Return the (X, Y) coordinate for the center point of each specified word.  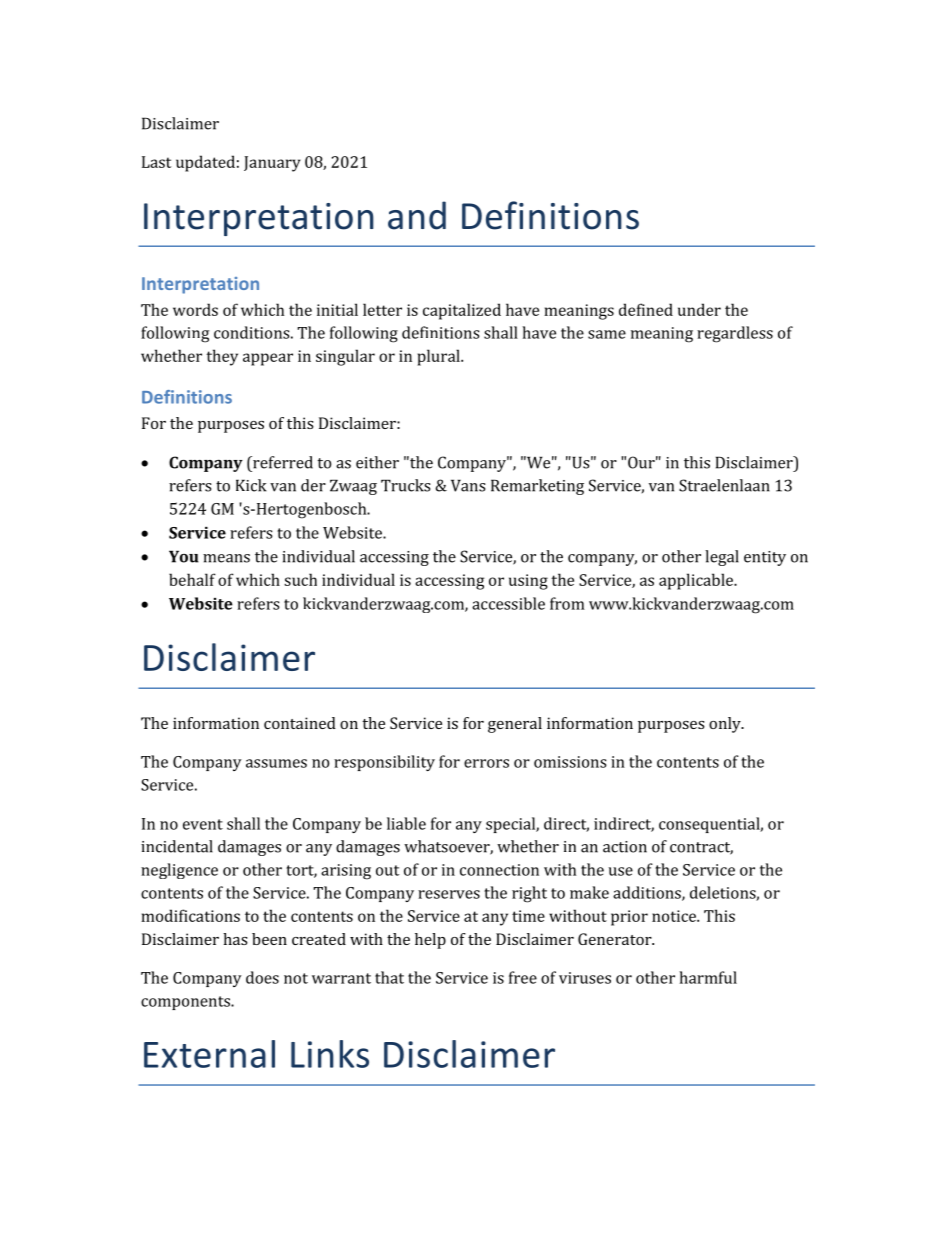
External (209, 1054)
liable (406, 823)
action (625, 847)
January (272, 164)
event (203, 824)
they (222, 357)
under (699, 309)
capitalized (462, 311)
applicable (697, 581)
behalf (192, 579)
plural (439, 357)
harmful (708, 977)
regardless (735, 334)
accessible (508, 603)
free (523, 977)
